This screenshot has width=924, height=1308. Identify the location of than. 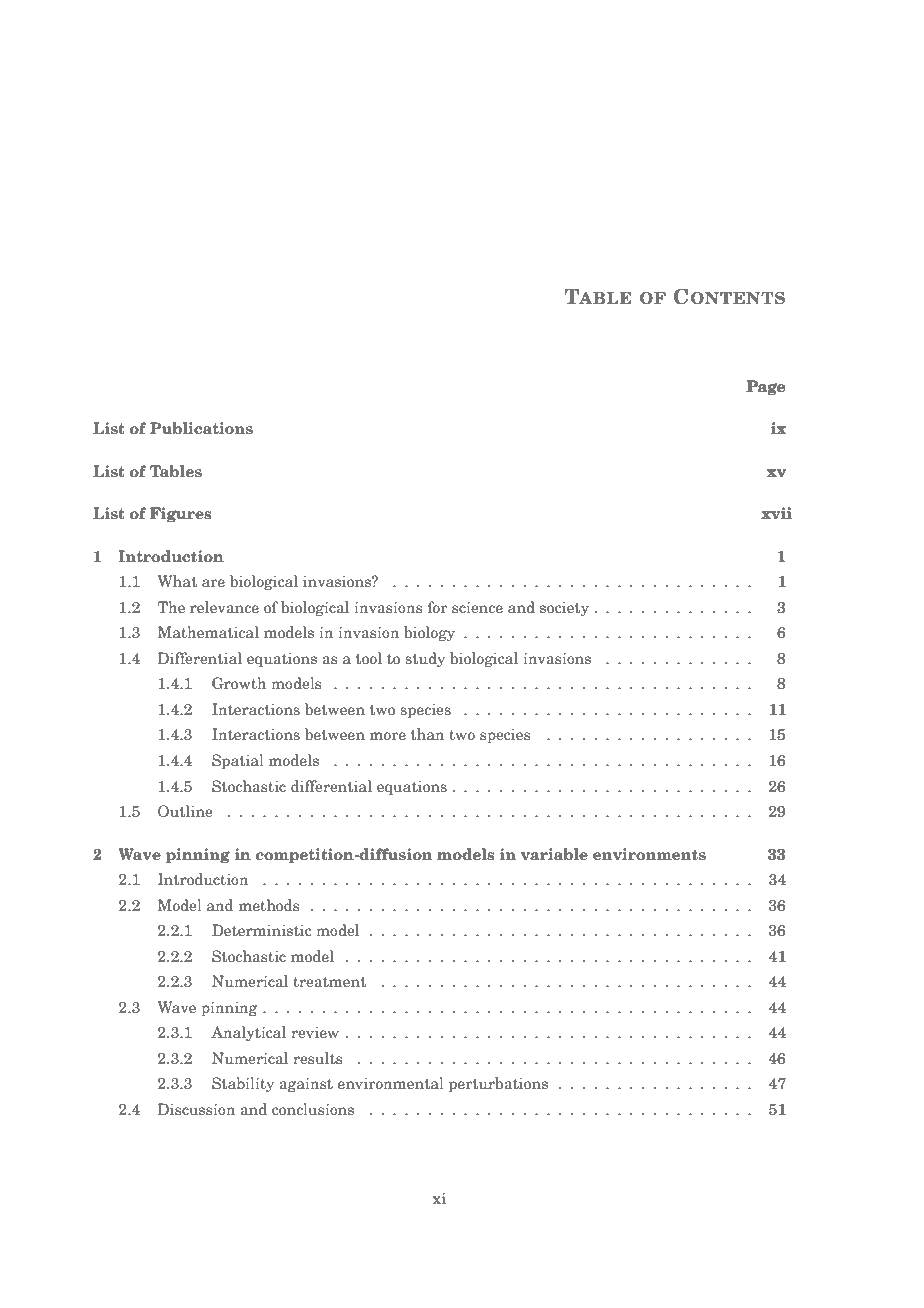
(427, 734).
